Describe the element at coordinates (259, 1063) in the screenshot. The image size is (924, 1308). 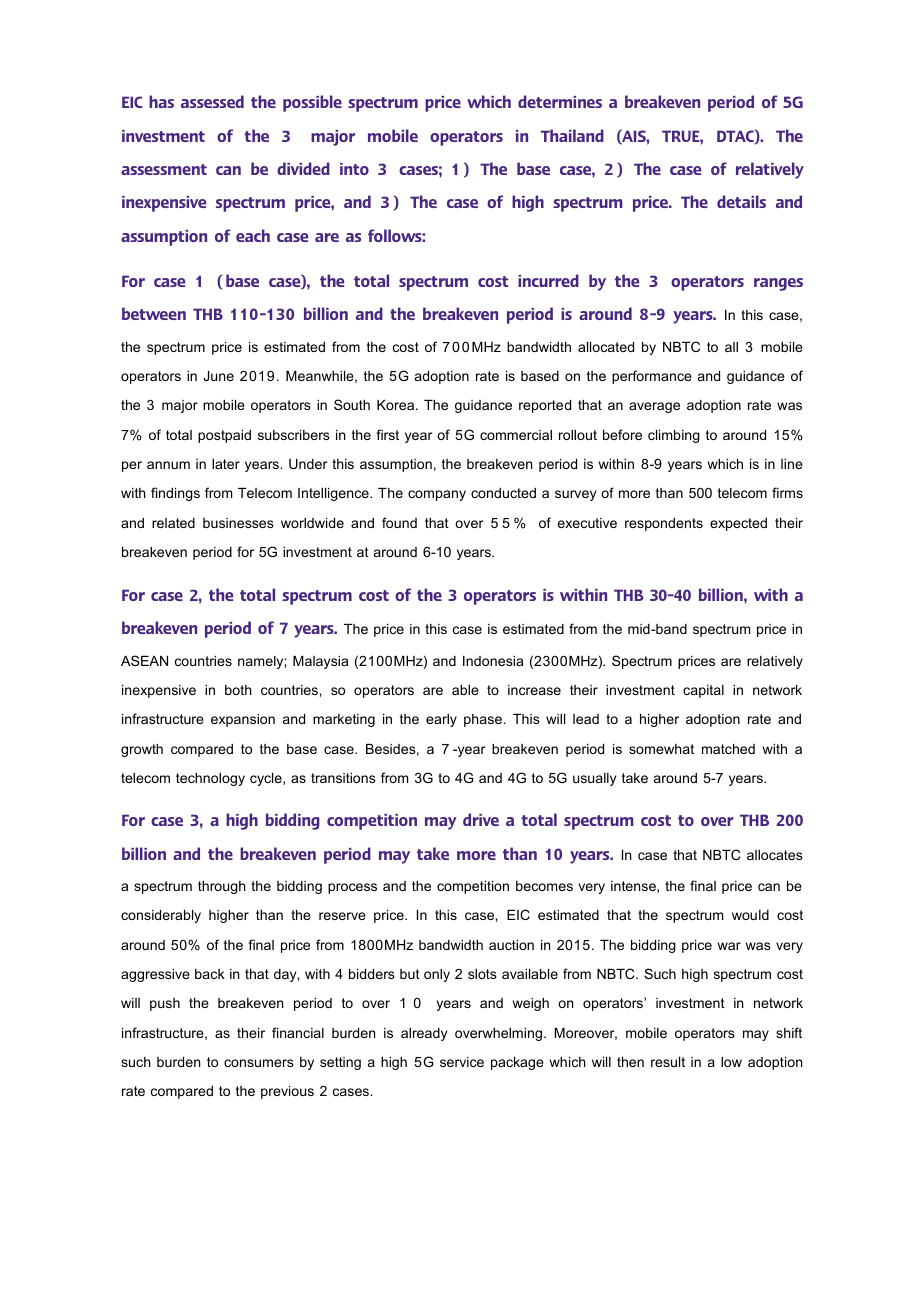
I see `consumers` at that location.
